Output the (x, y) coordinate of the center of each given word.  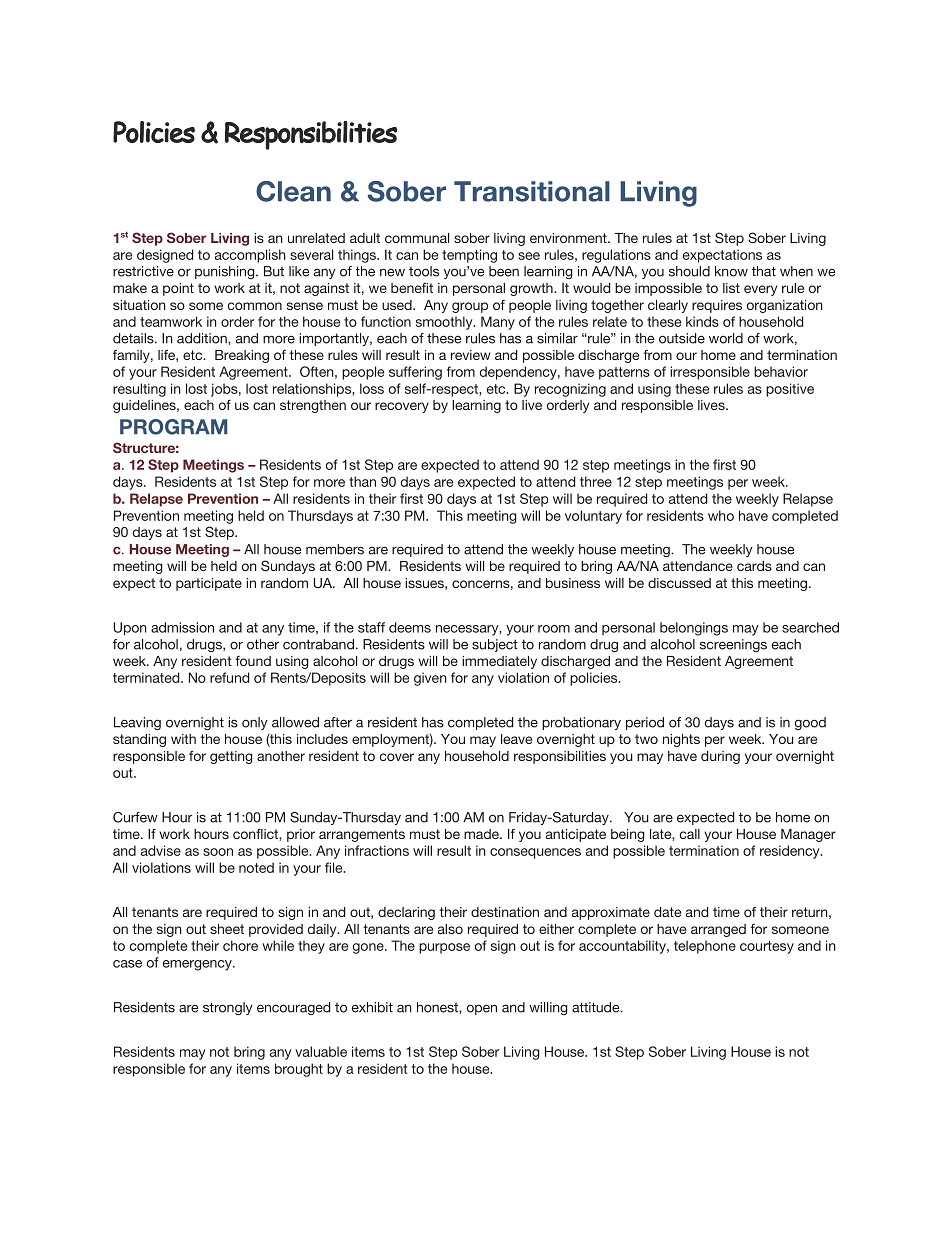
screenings (733, 645)
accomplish (250, 256)
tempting (469, 256)
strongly (228, 1008)
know (731, 271)
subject (495, 645)
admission (182, 627)
